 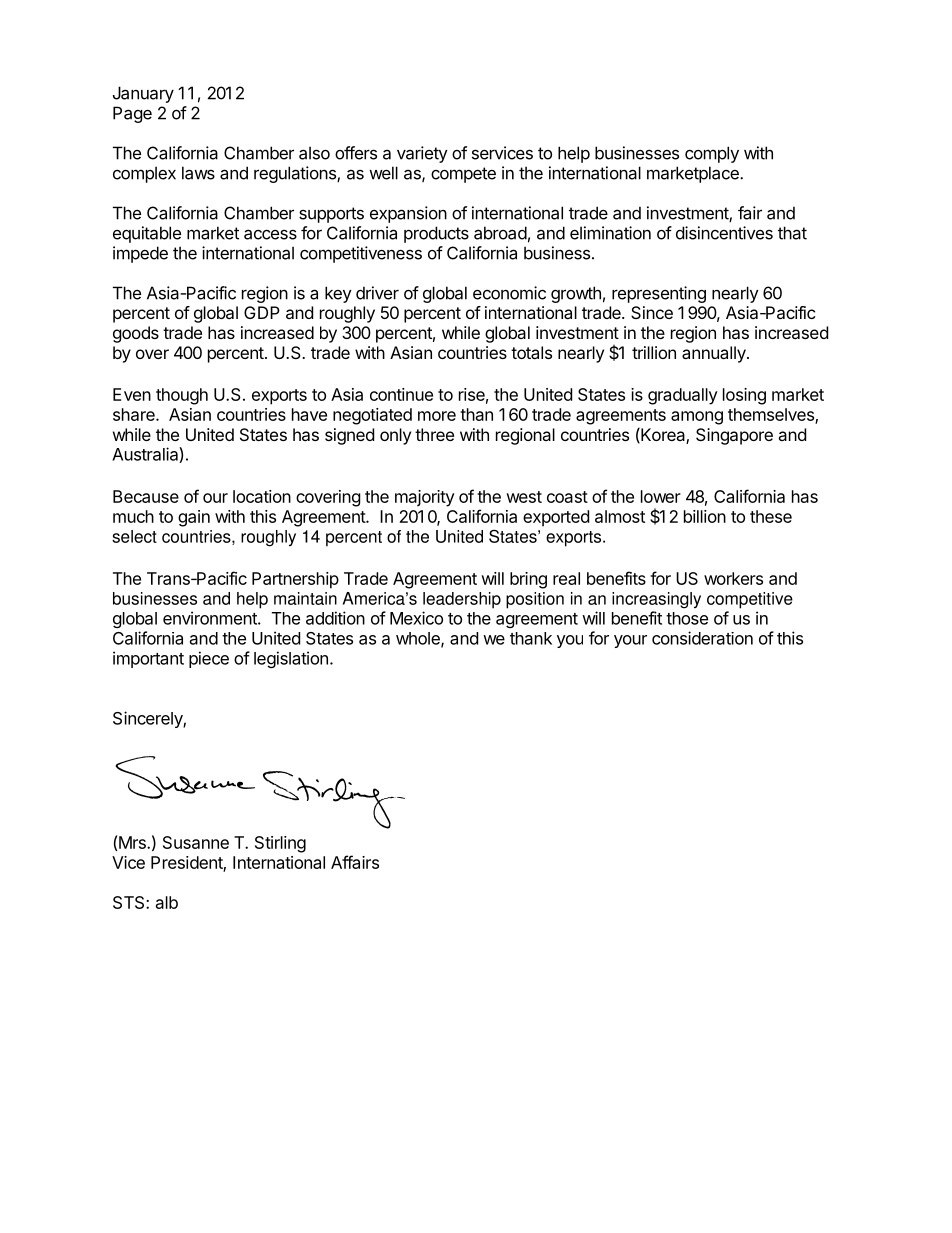 What do you see at coordinates (712, 154) in the image?
I see `comply` at bounding box center [712, 154].
